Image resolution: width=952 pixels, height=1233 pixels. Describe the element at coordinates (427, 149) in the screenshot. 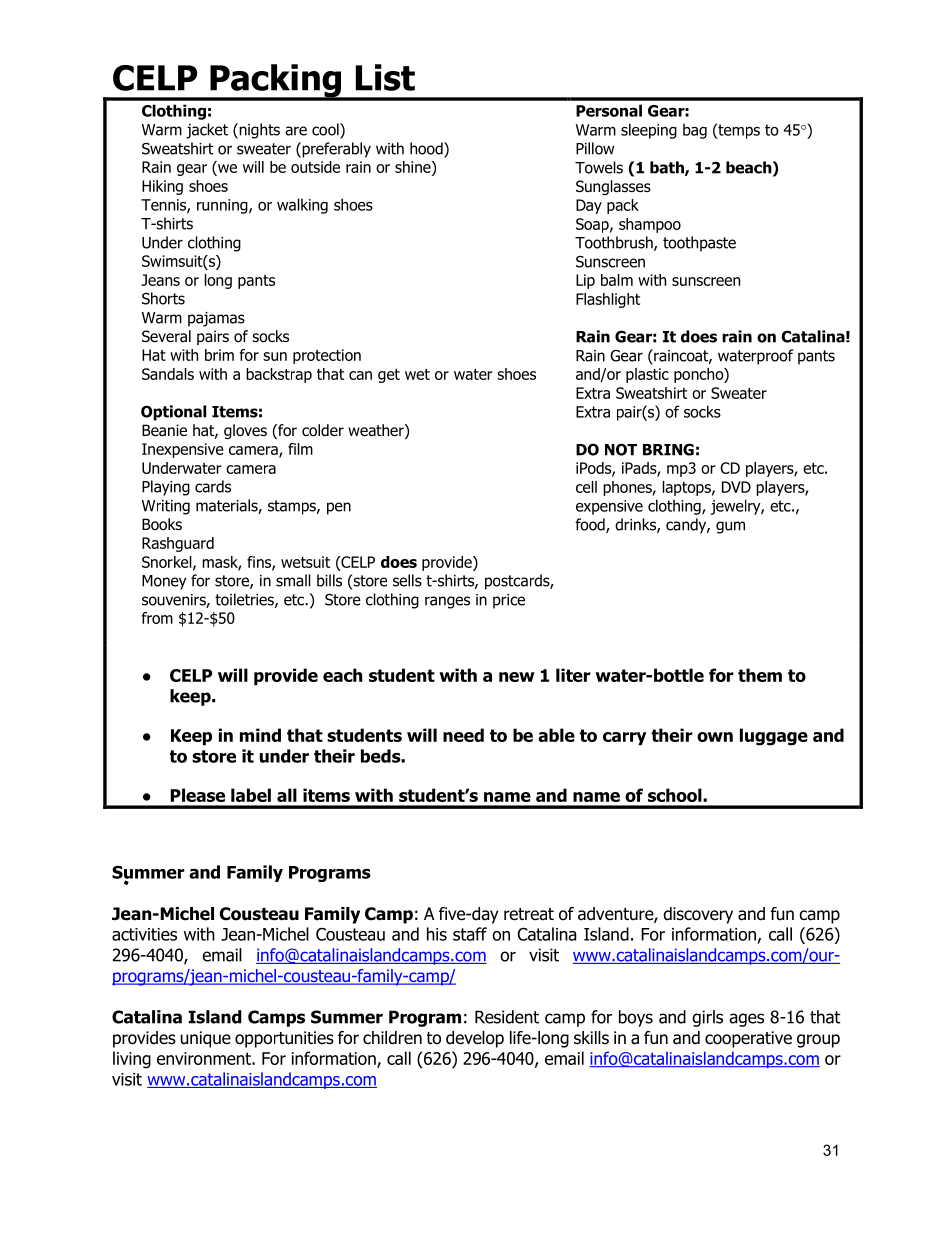

I see `hood` at that location.
